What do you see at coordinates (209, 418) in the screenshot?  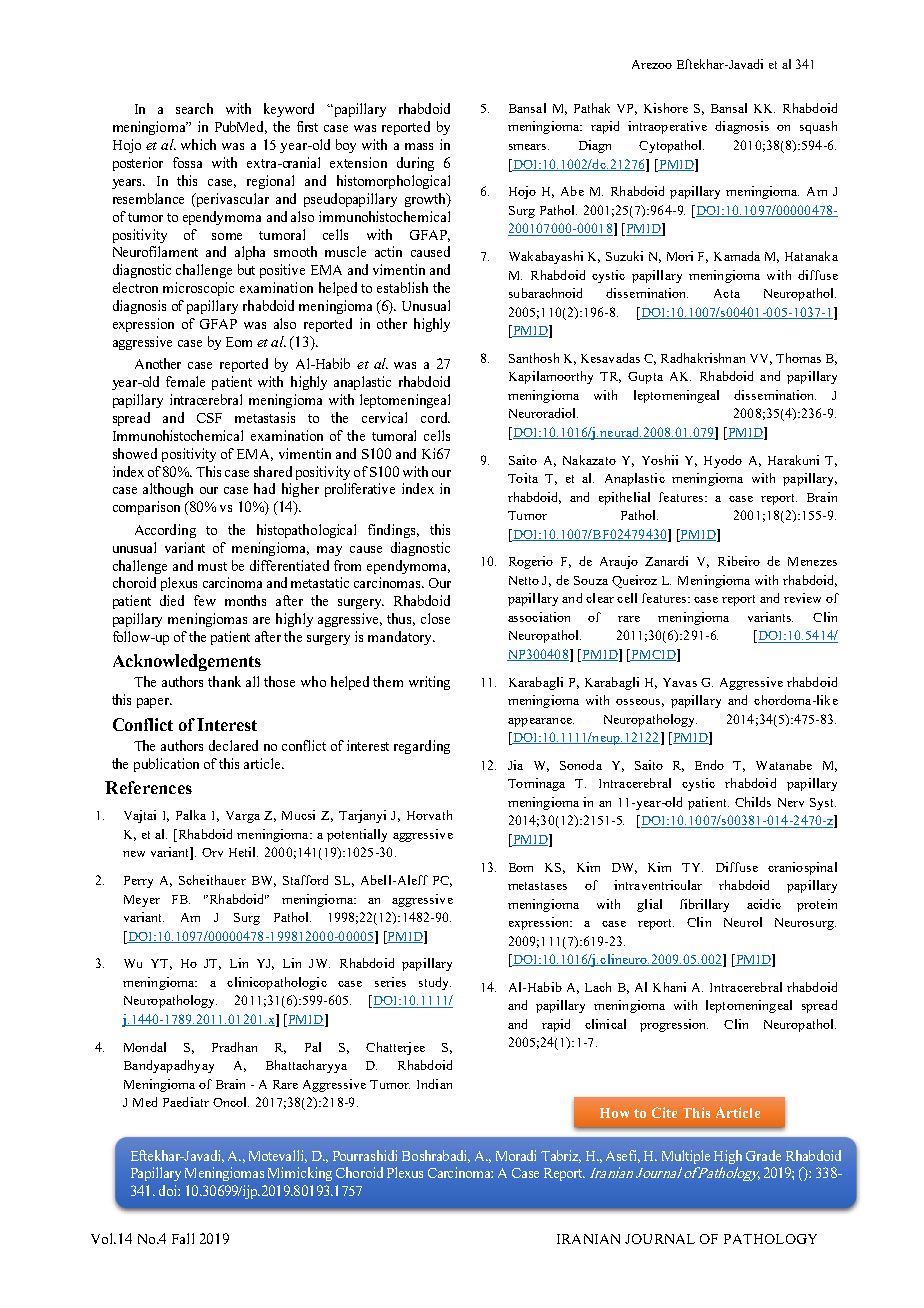 I see `CSF` at bounding box center [209, 418].
